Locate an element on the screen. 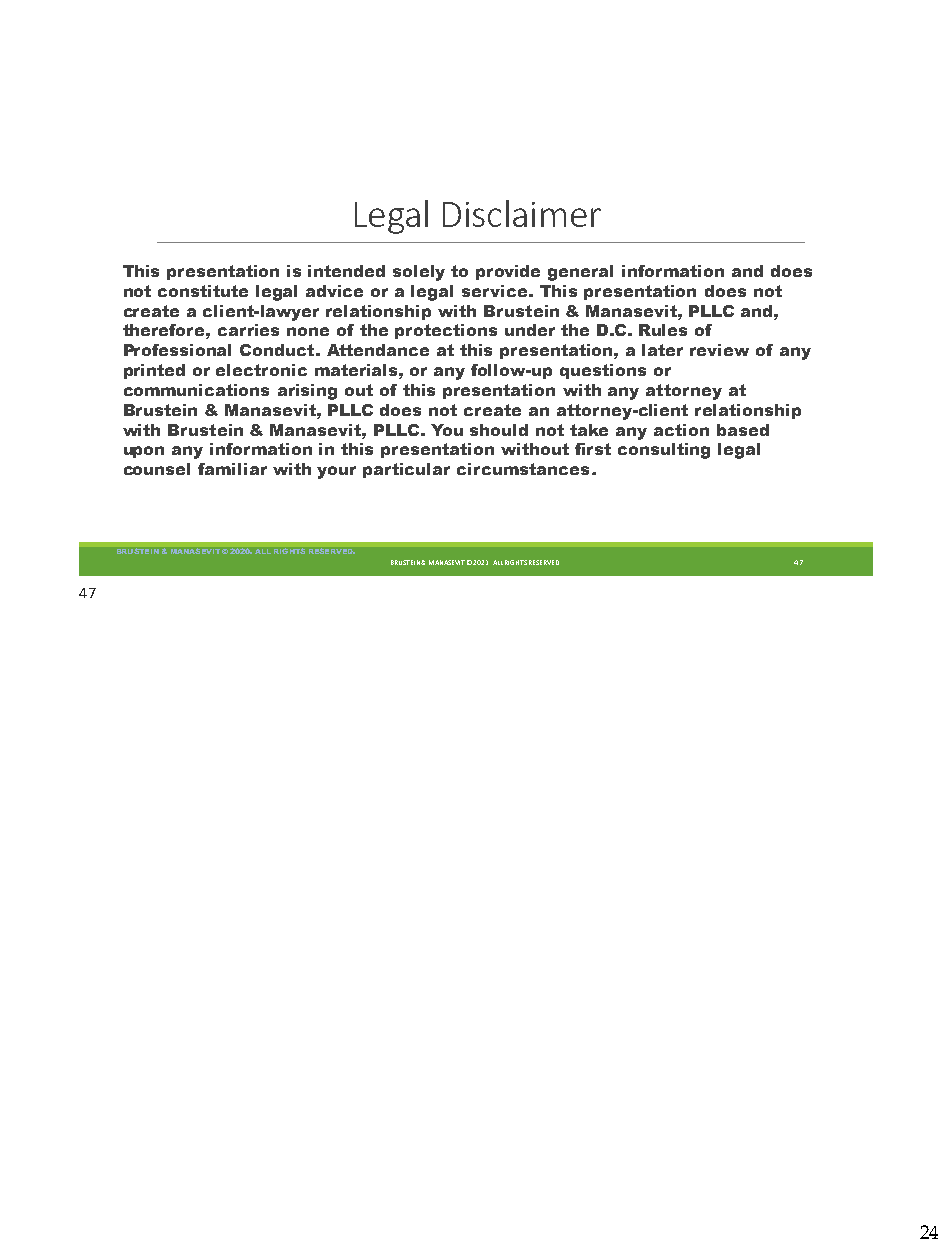 This screenshot has width=952, height=1250. Disclaimer is located at coordinates (522, 213).
